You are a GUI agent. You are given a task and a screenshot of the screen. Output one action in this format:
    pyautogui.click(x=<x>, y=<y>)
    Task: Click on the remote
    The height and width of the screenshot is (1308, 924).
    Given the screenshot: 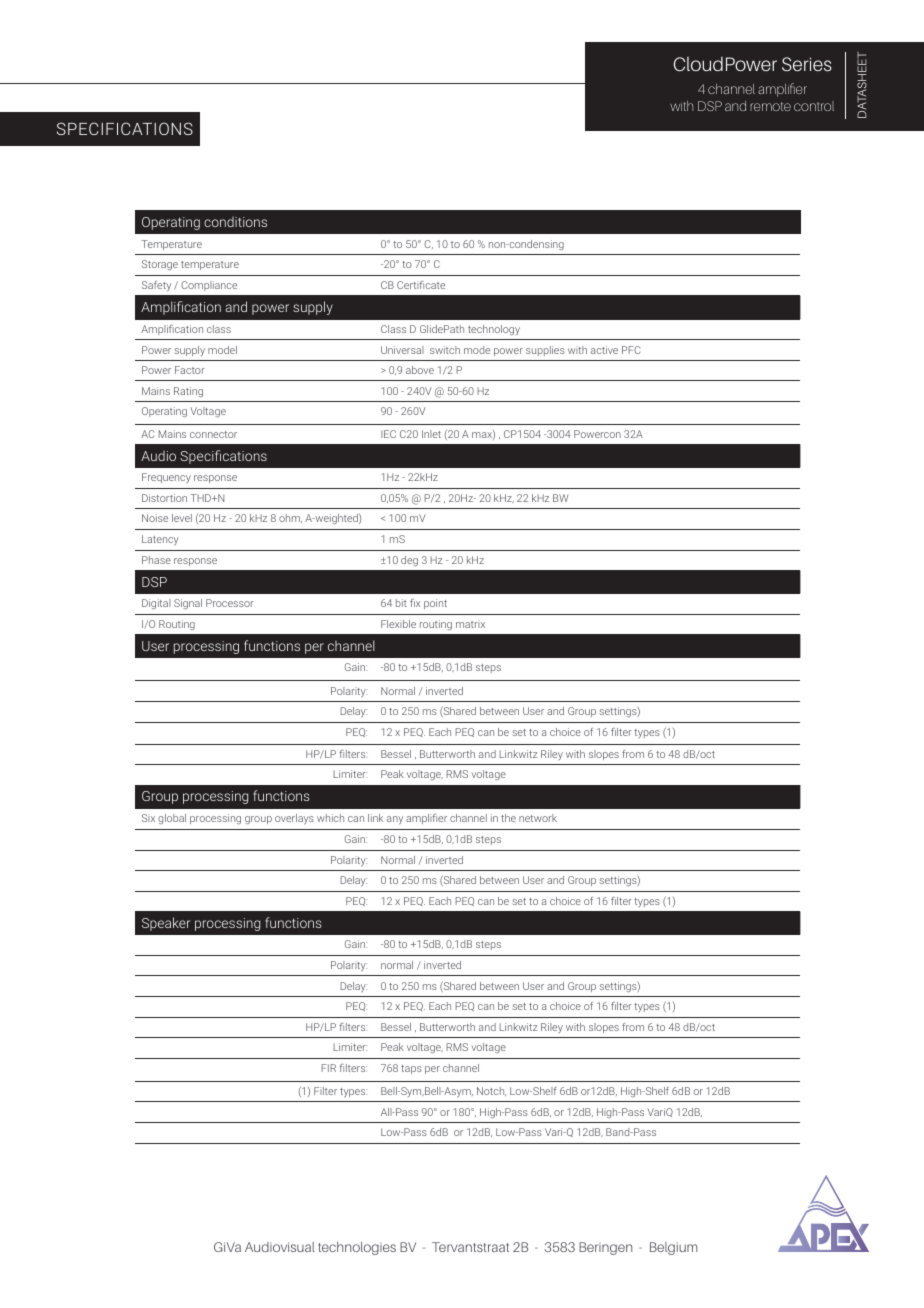 What is the action you would take?
    pyautogui.click(x=770, y=106)
